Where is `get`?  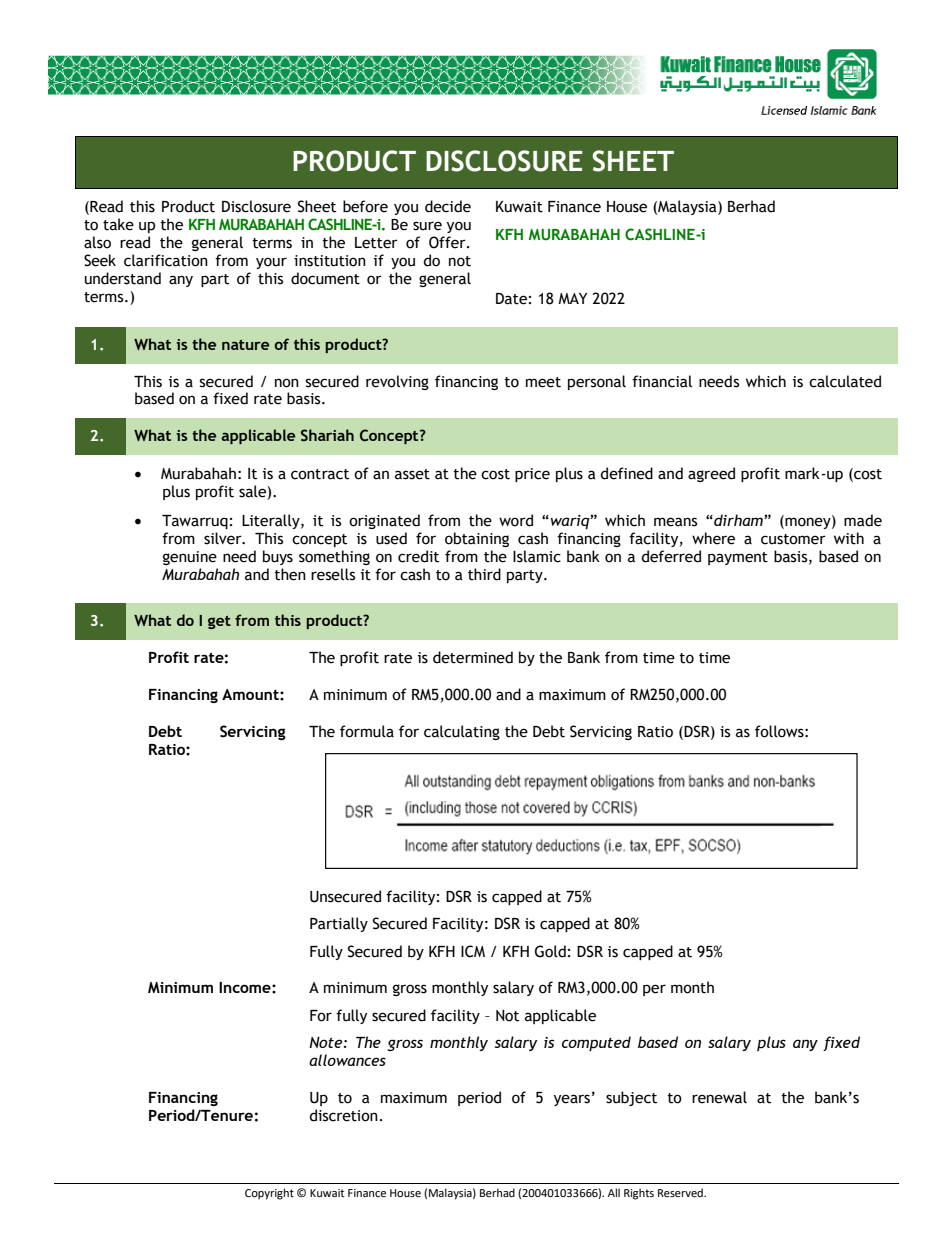
get is located at coordinates (219, 622).
